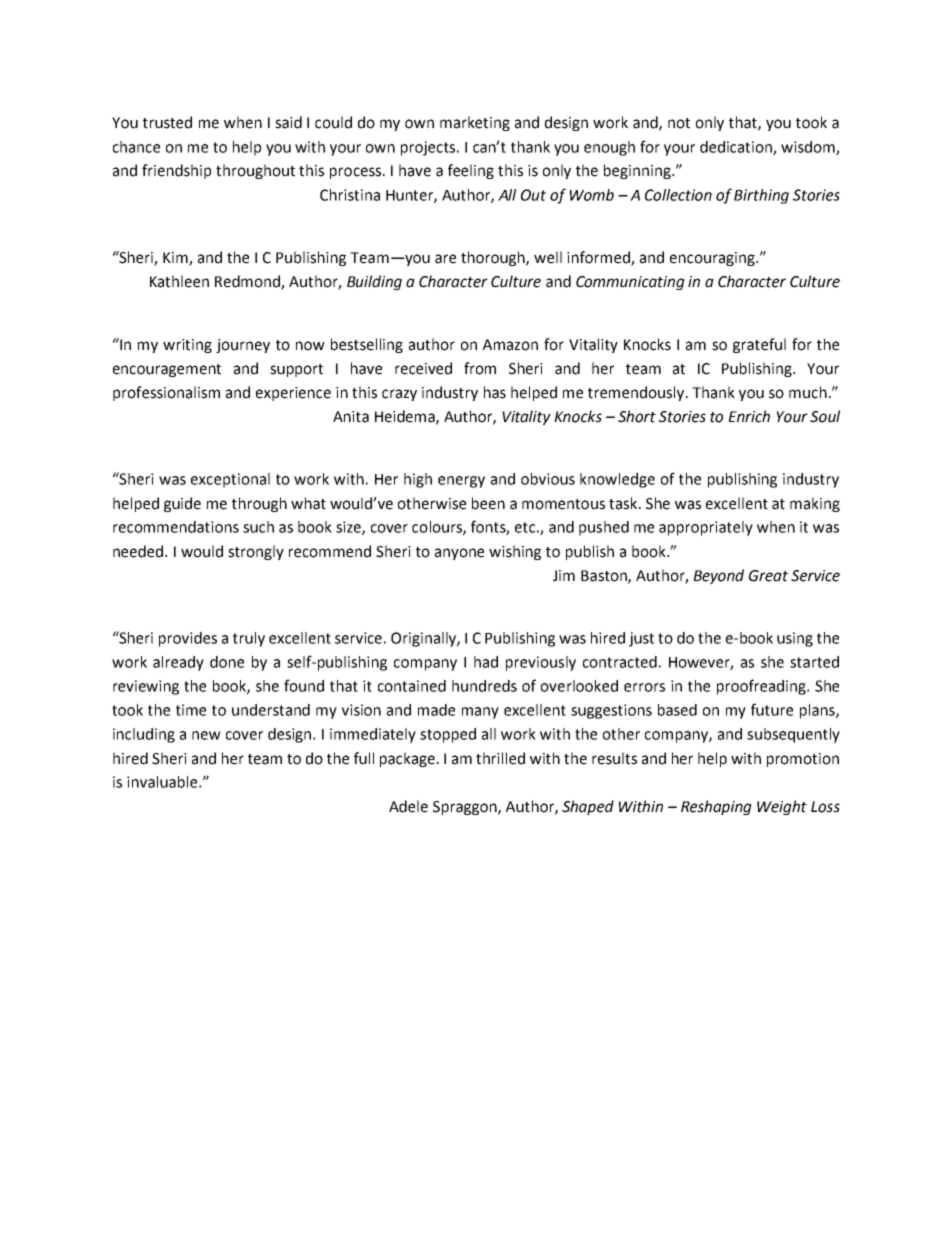 The image size is (952, 1233). What do you see at coordinates (167, 122) in the image?
I see `trusted` at bounding box center [167, 122].
